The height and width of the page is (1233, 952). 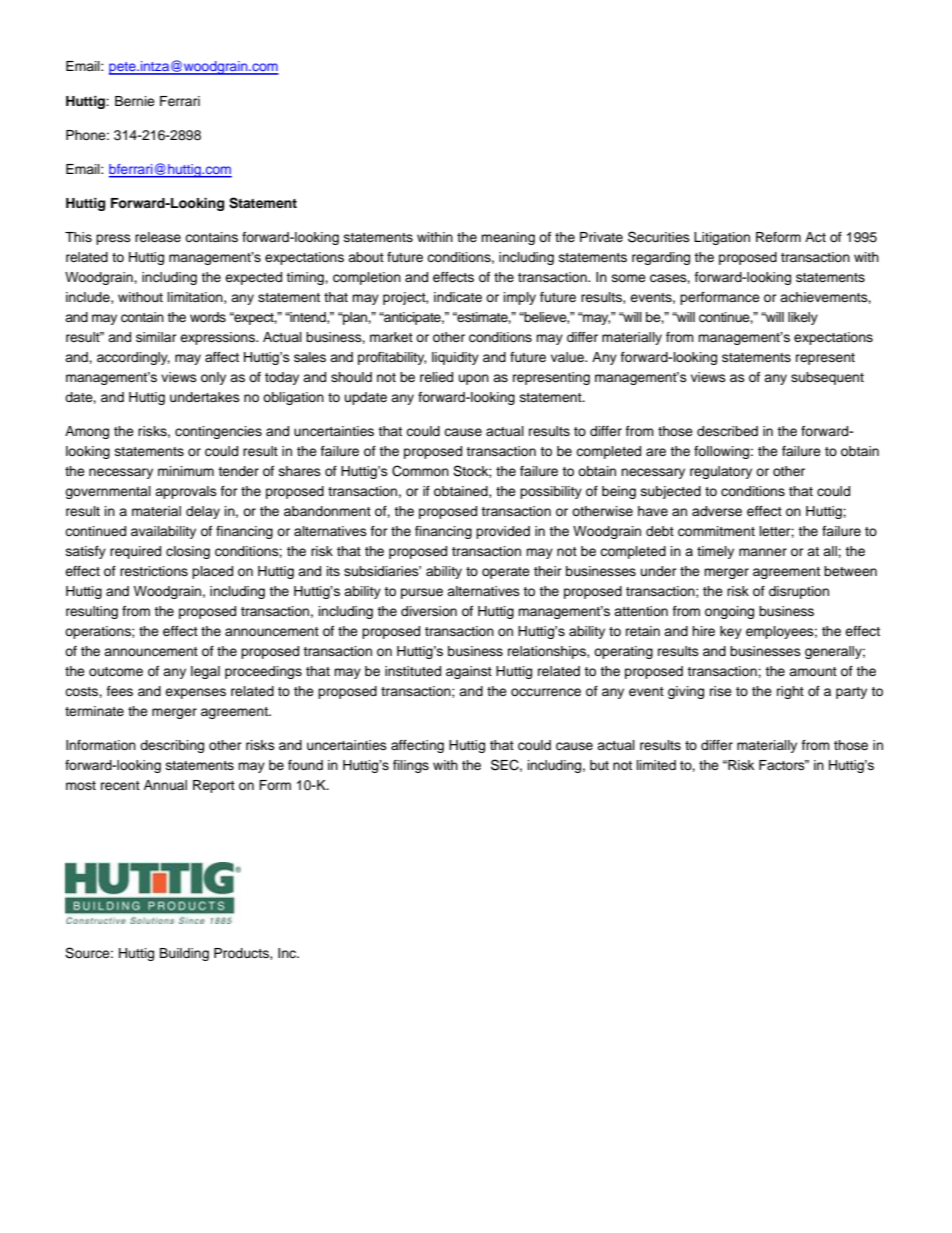 What do you see at coordinates (508, 238) in the page?
I see `meaning` at bounding box center [508, 238].
